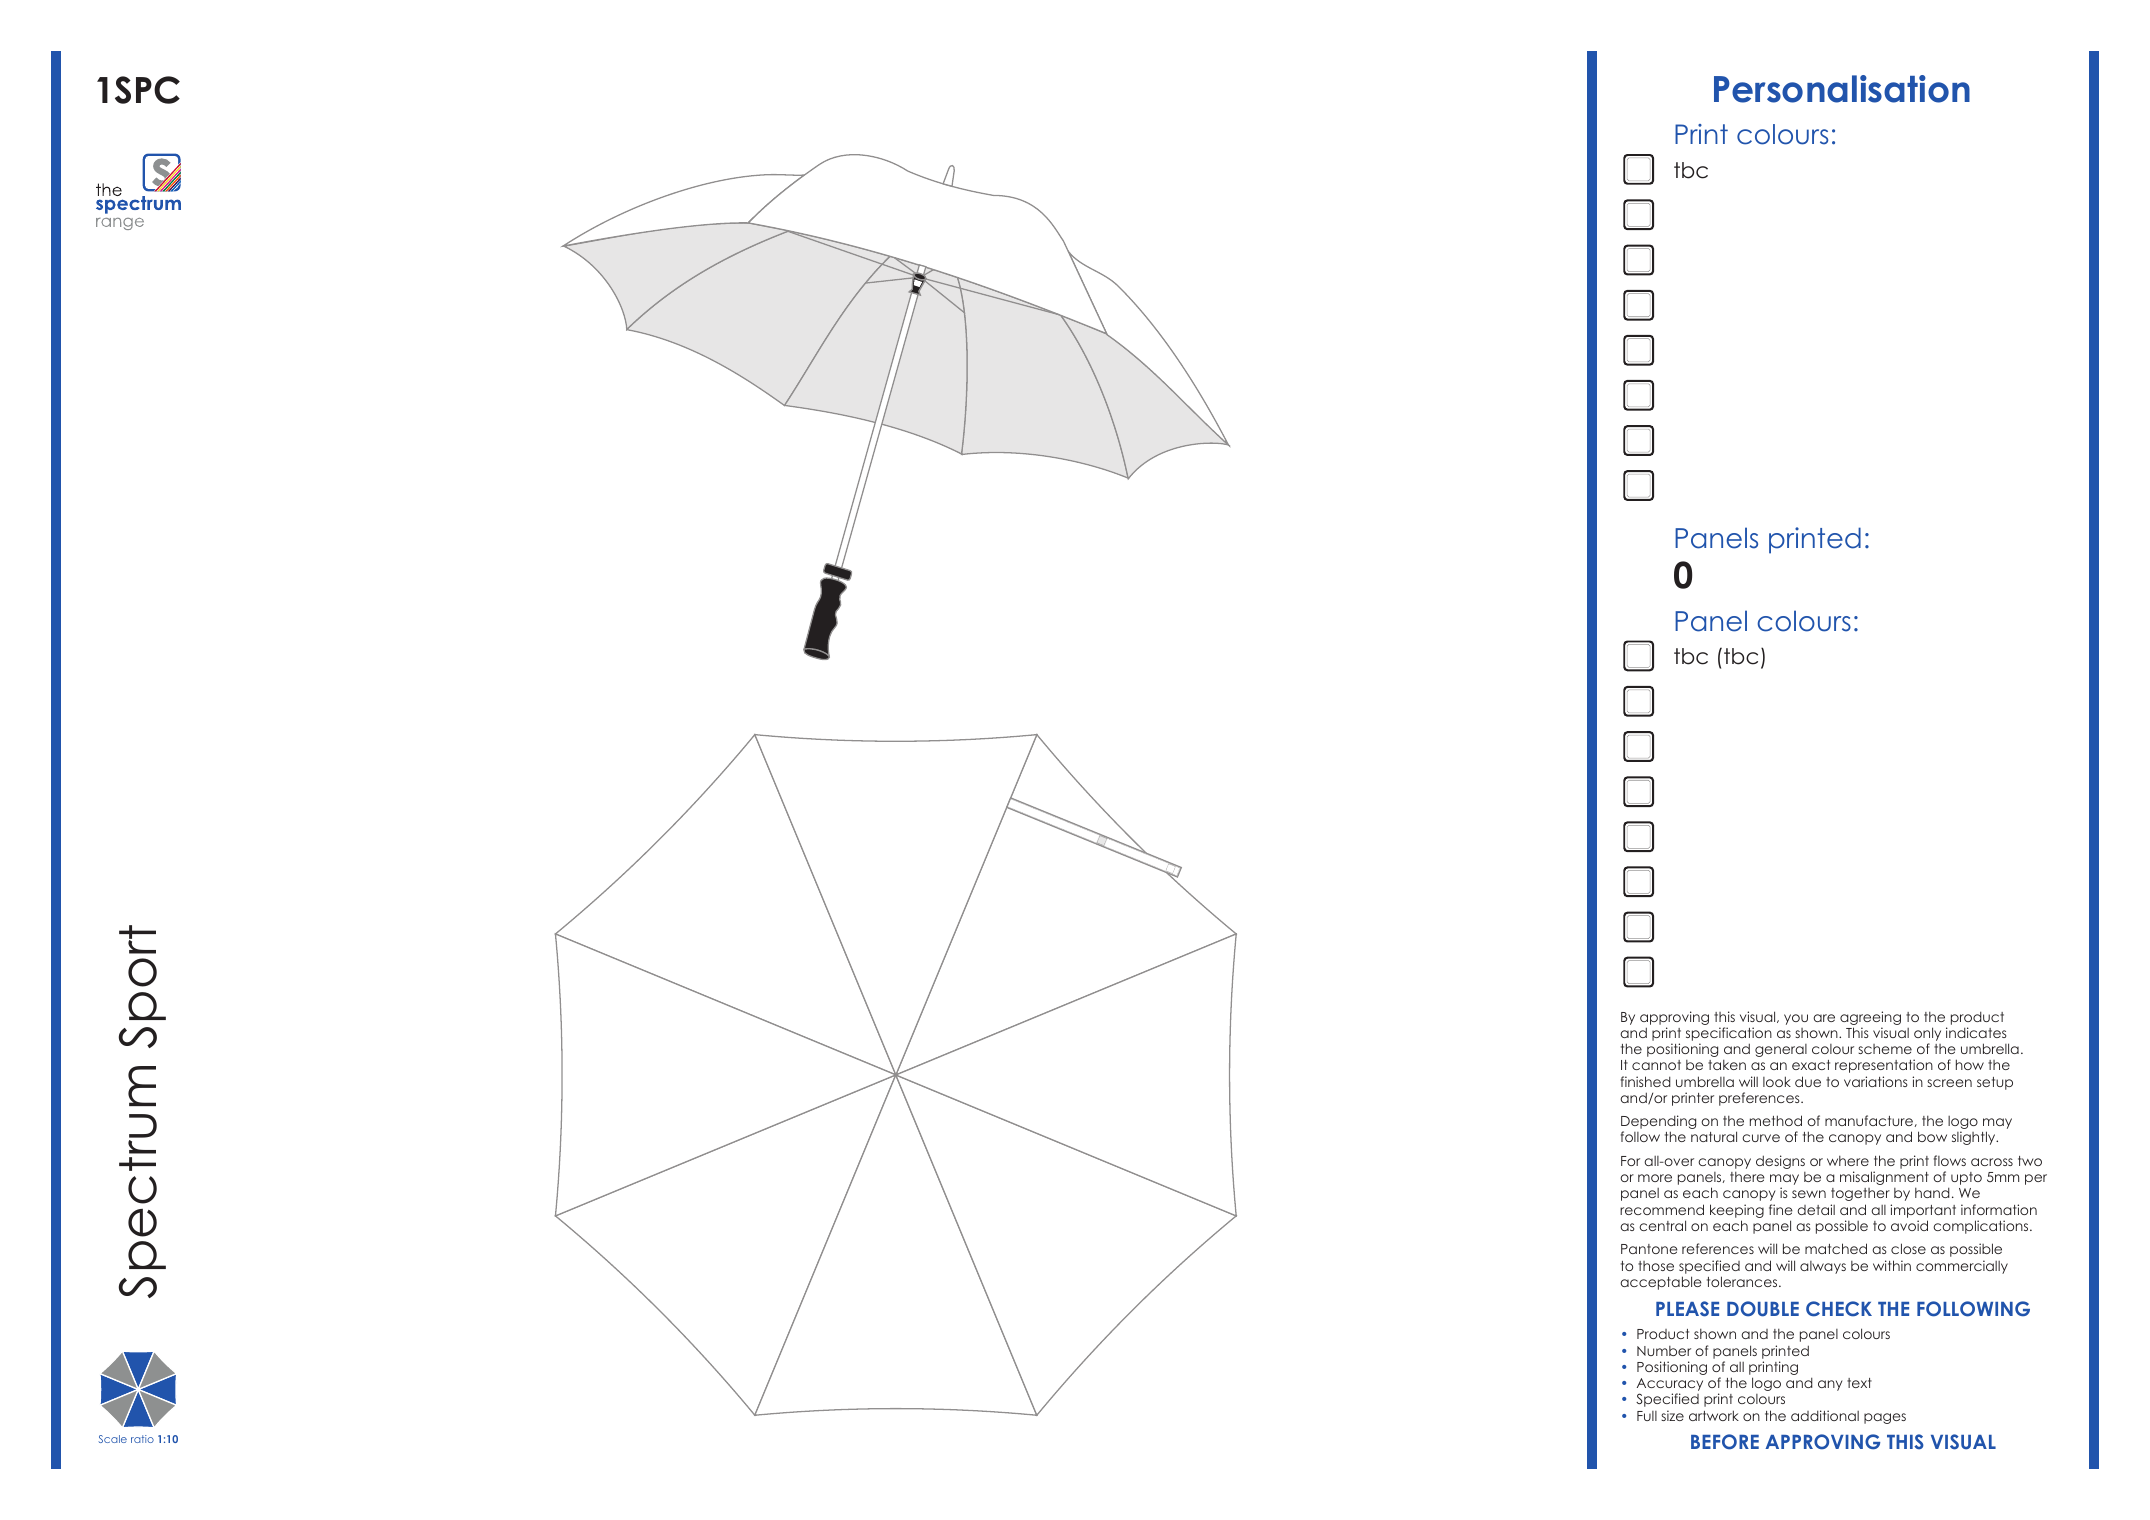  What do you see at coordinates (1796, 1019) in the image?
I see `you` at bounding box center [1796, 1019].
